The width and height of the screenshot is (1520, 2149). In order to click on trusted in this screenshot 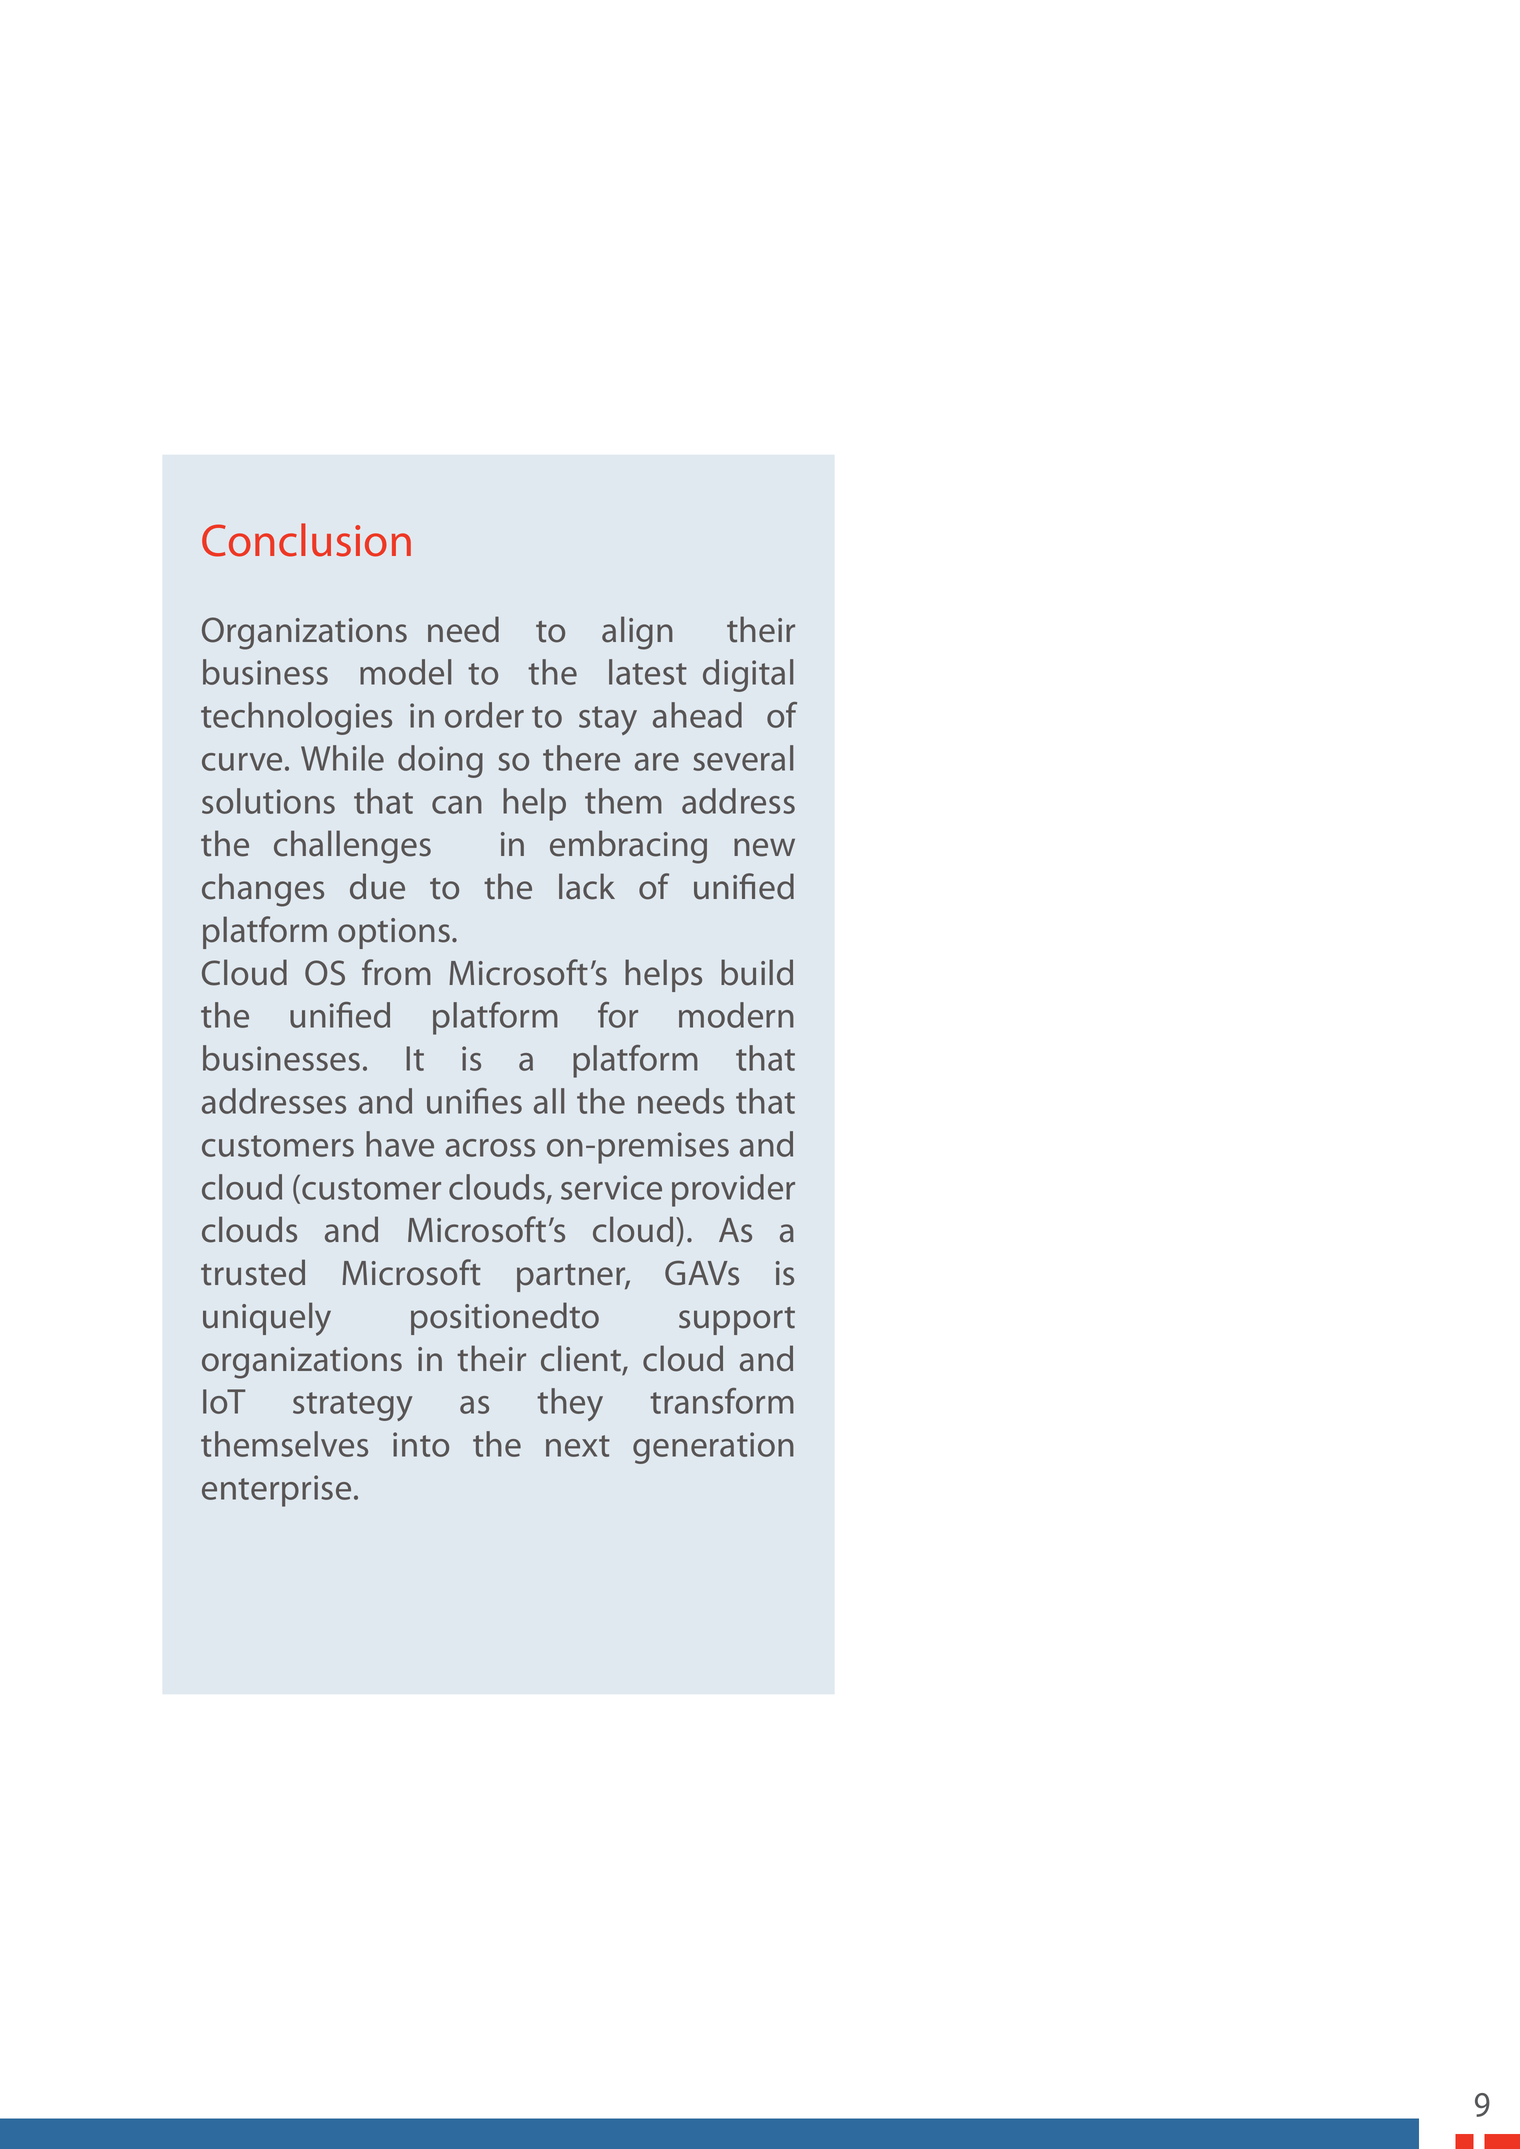, I will do `click(253, 1272)`.
